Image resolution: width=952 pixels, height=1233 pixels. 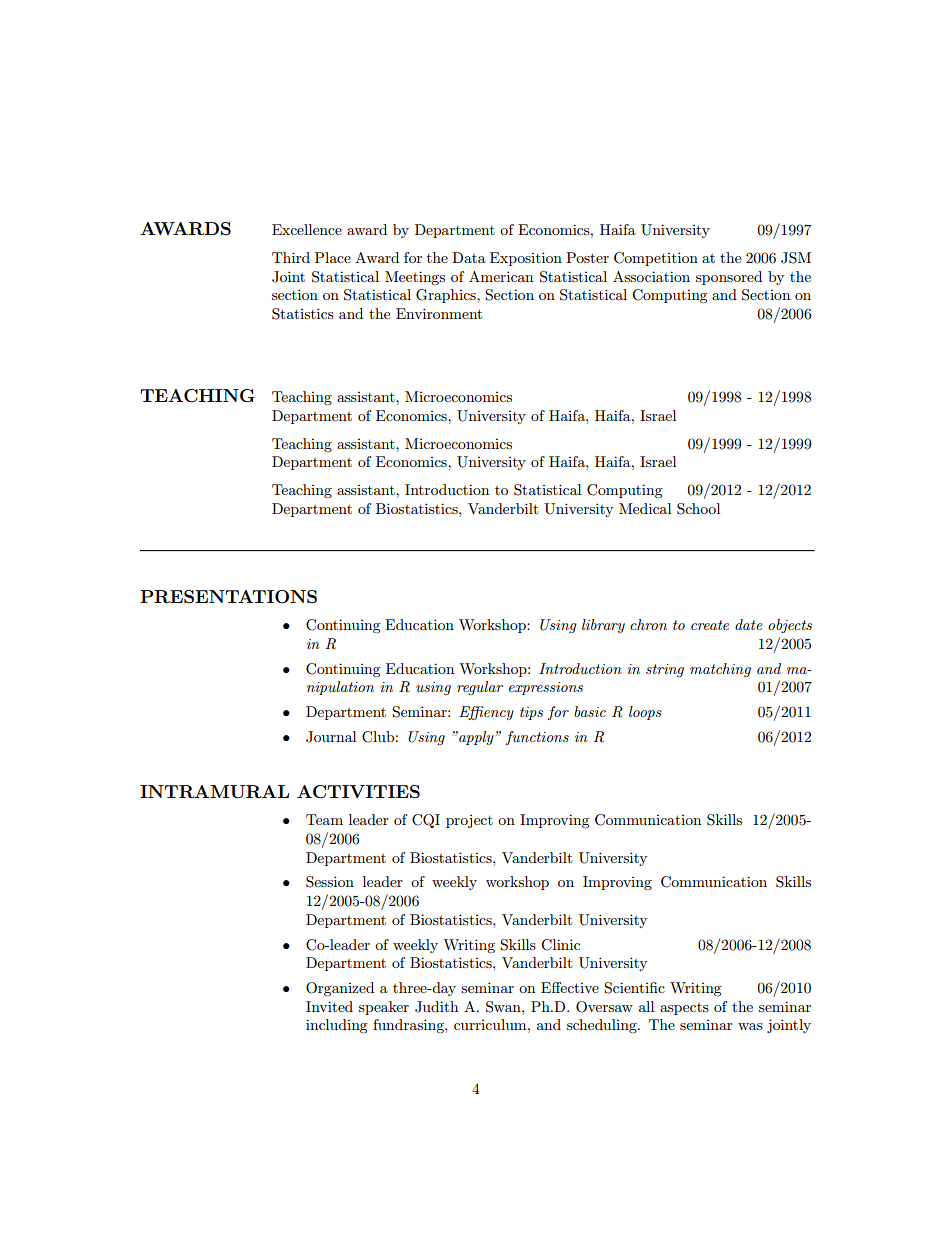 What do you see at coordinates (331, 737) in the page?
I see `Journal` at bounding box center [331, 737].
